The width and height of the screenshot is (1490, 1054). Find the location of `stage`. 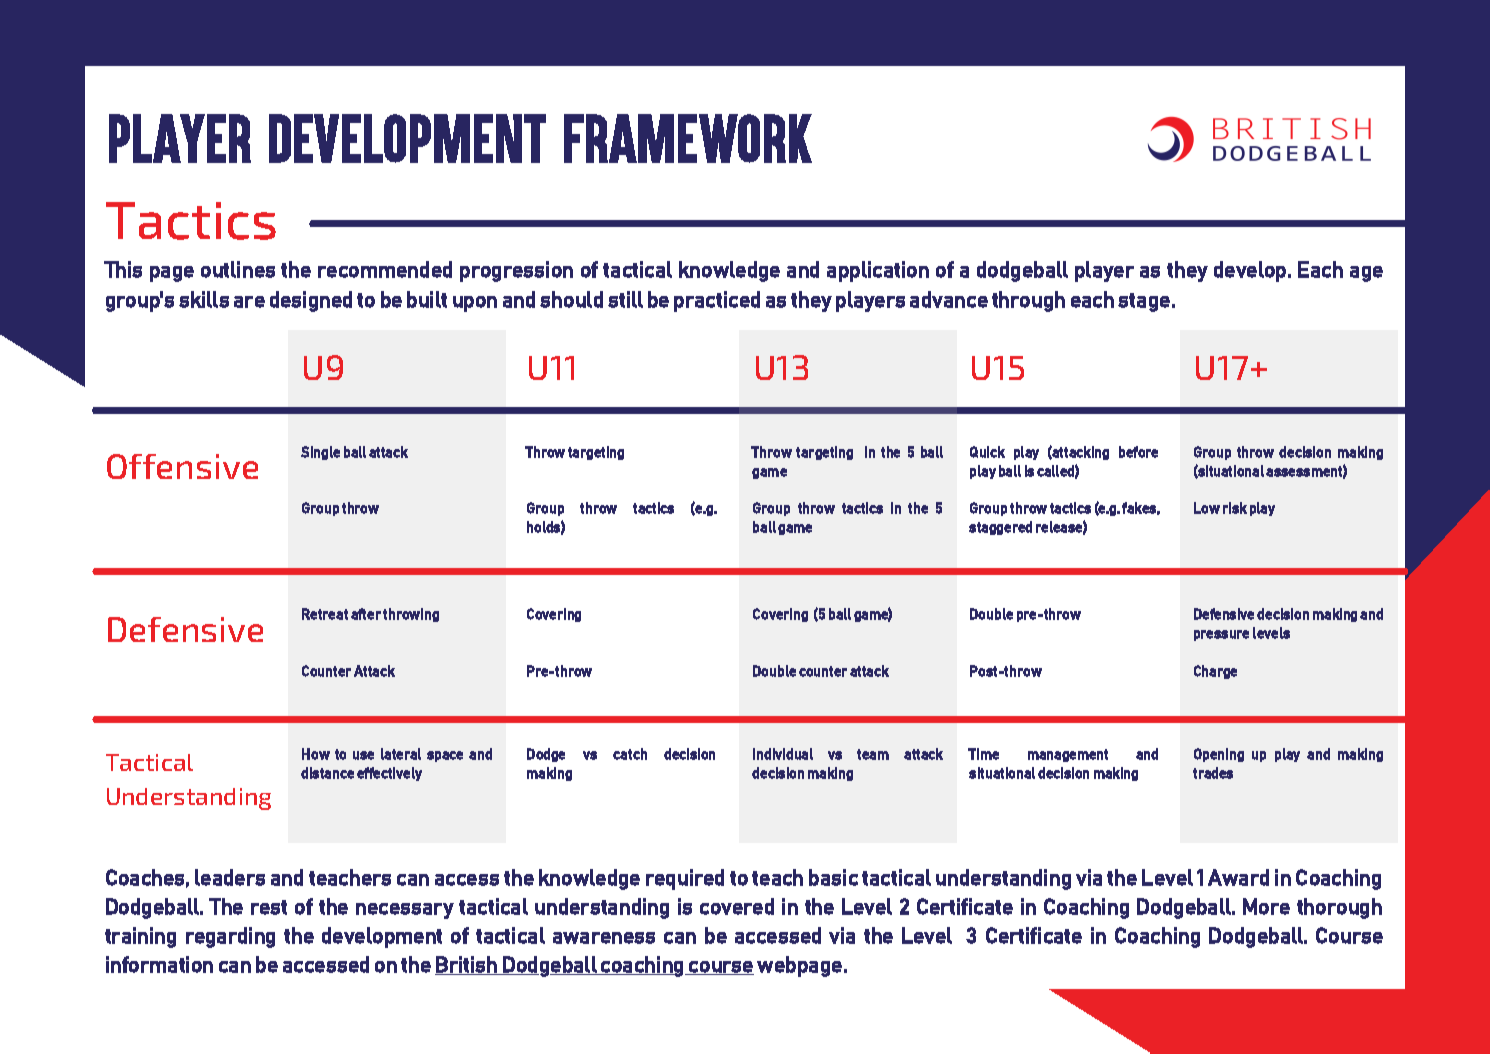

stage is located at coordinates (1144, 302).
